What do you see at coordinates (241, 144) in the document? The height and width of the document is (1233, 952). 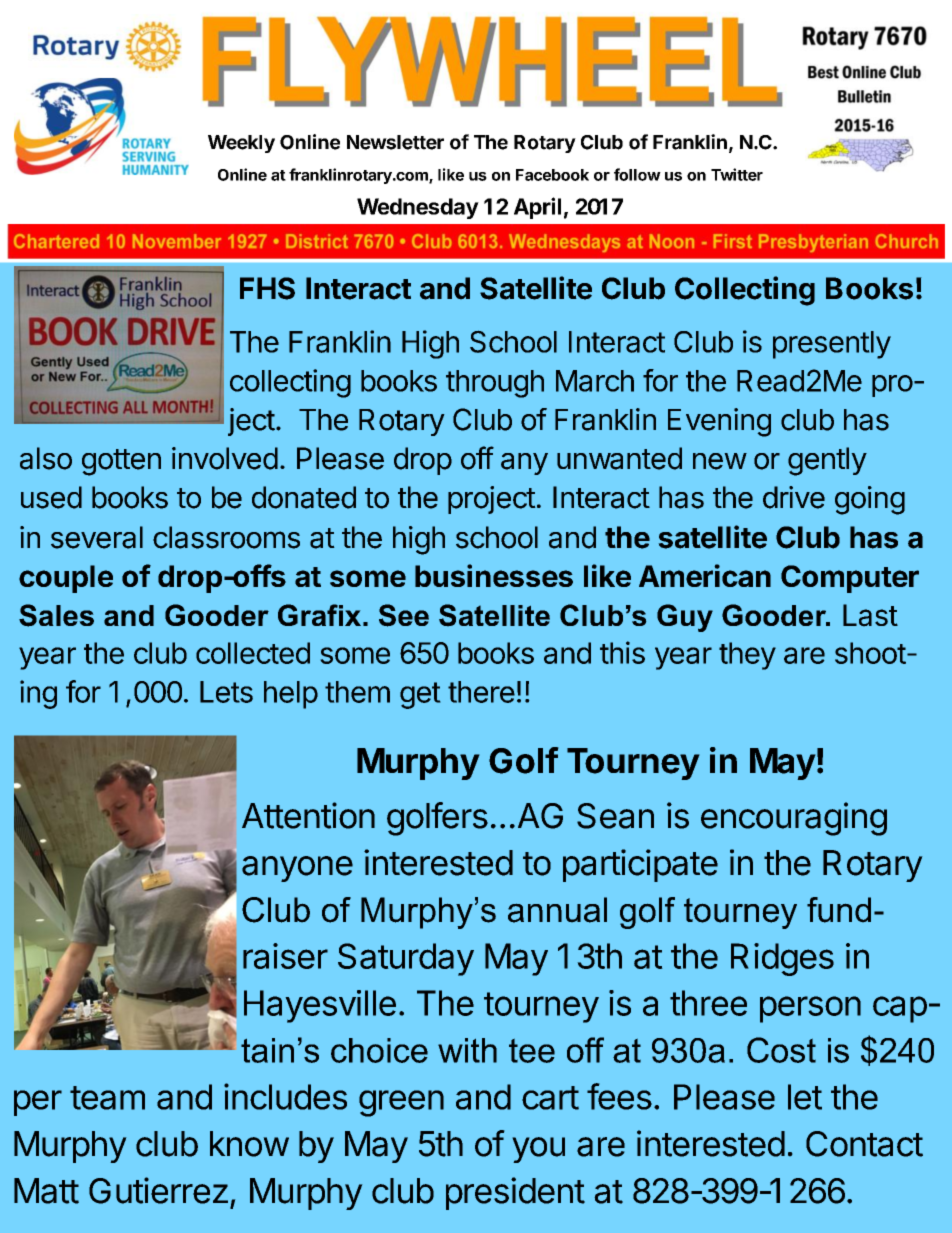 I see `Weekly` at bounding box center [241, 144].
